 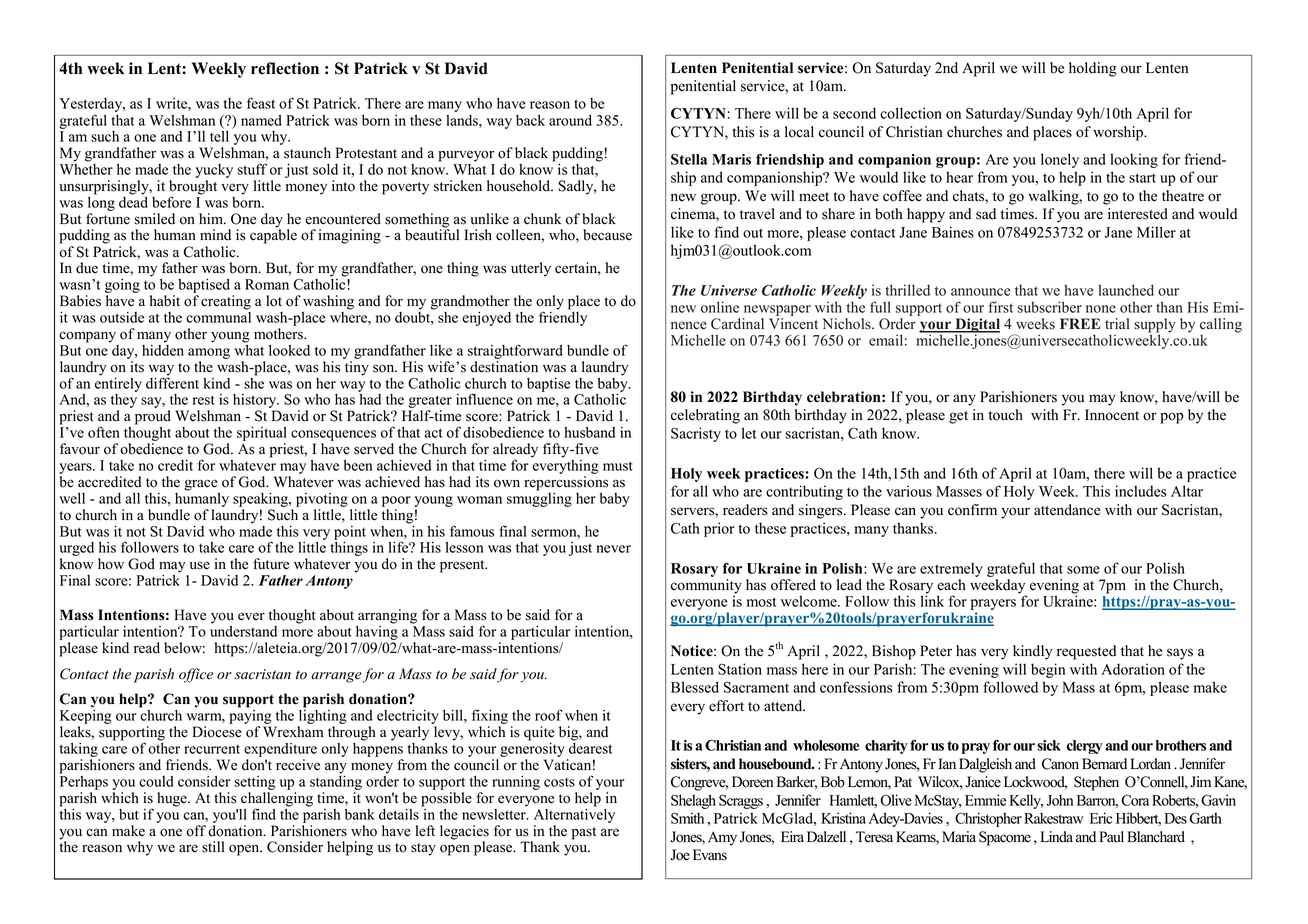 What do you see at coordinates (1056, 837) in the page?
I see `Linda` at bounding box center [1056, 837].
